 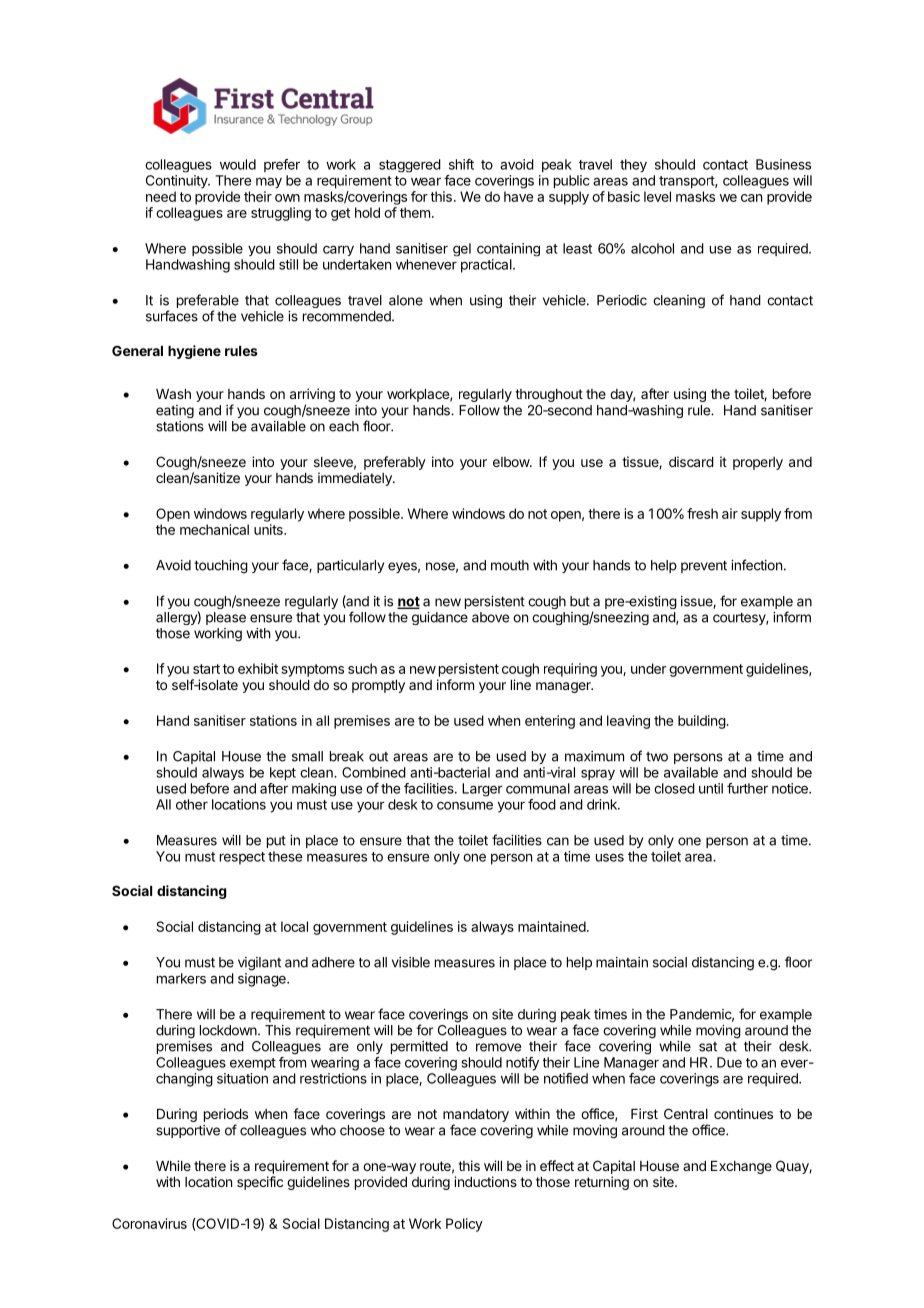 What do you see at coordinates (741, 1167) in the screenshot?
I see `Exchange` at bounding box center [741, 1167].
